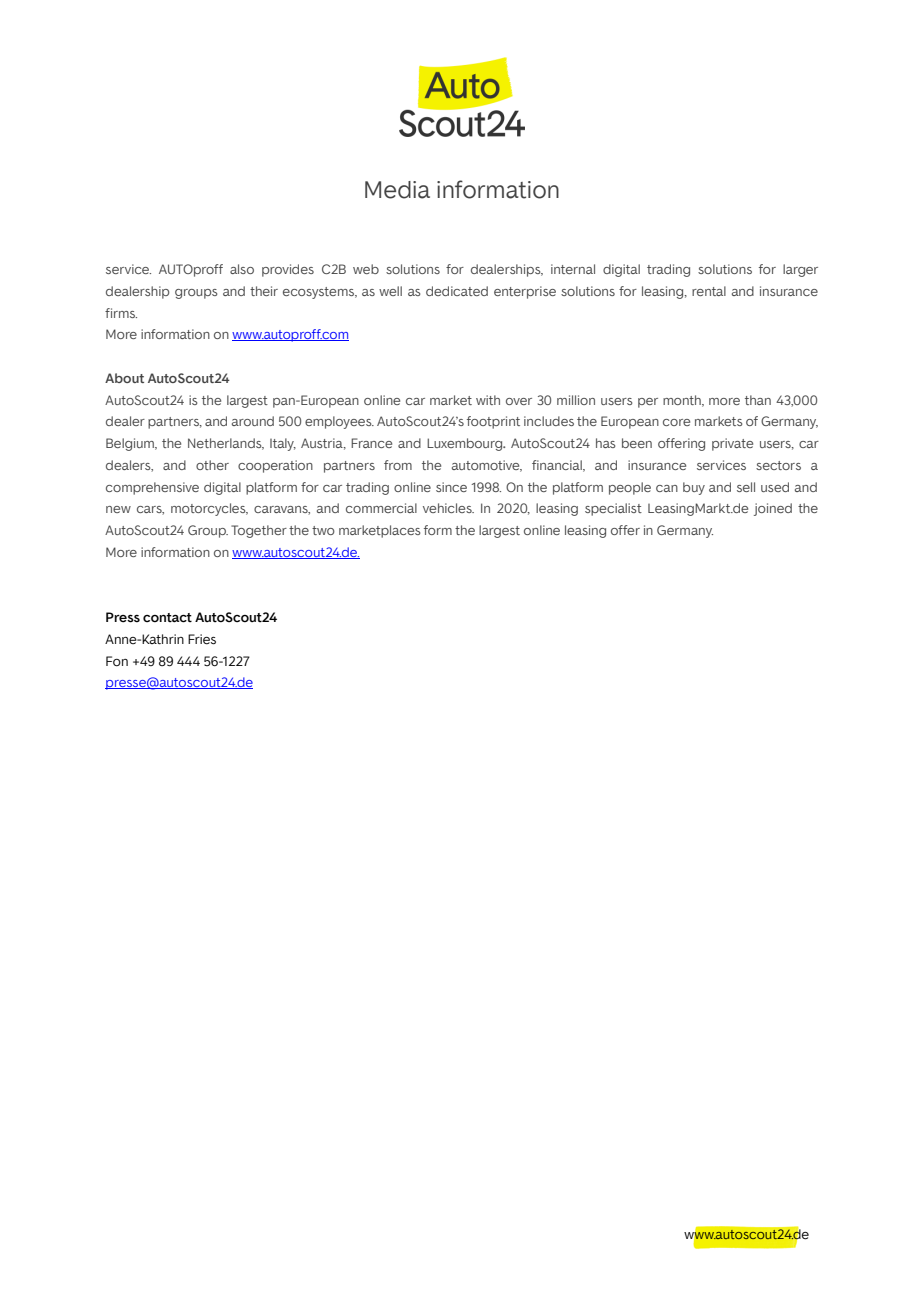 Image resolution: width=924 pixels, height=1308 pixels. What do you see at coordinates (457, 291) in the screenshot?
I see `dedicated` at bounding box center [457, 291].
